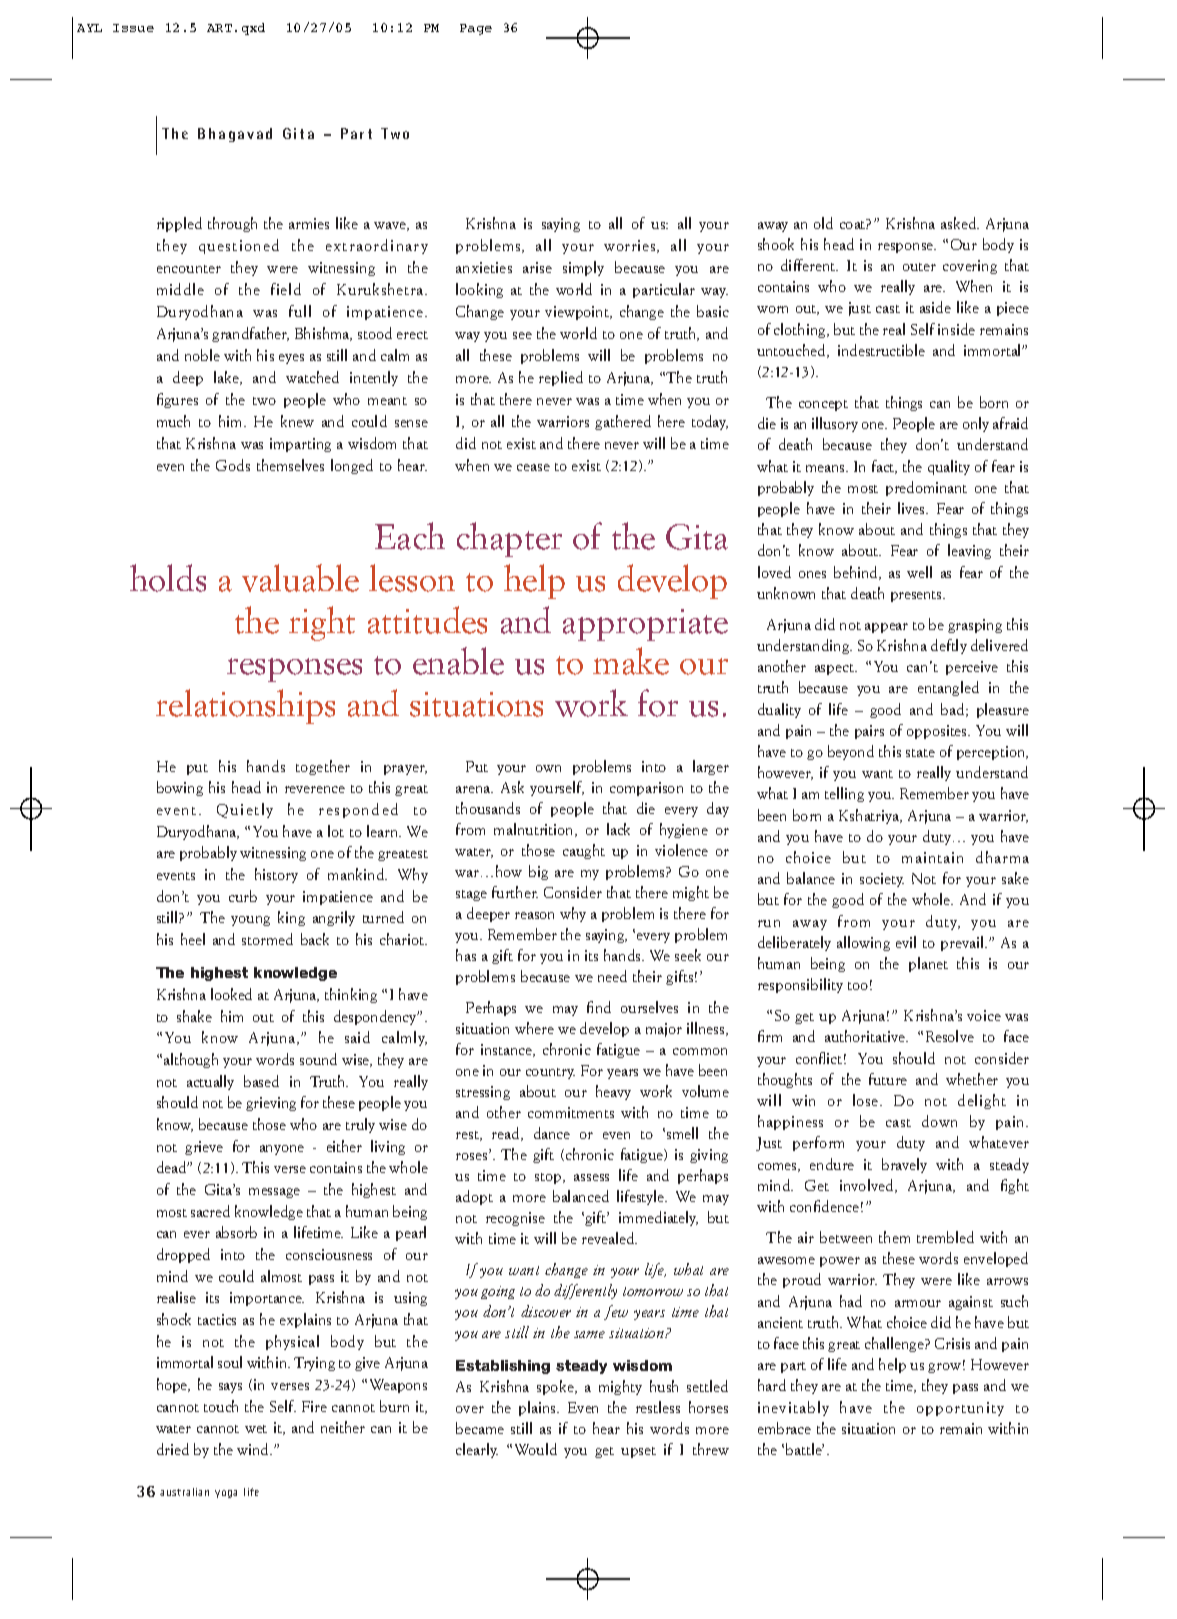  I want to click on state, so click(920, 753).
